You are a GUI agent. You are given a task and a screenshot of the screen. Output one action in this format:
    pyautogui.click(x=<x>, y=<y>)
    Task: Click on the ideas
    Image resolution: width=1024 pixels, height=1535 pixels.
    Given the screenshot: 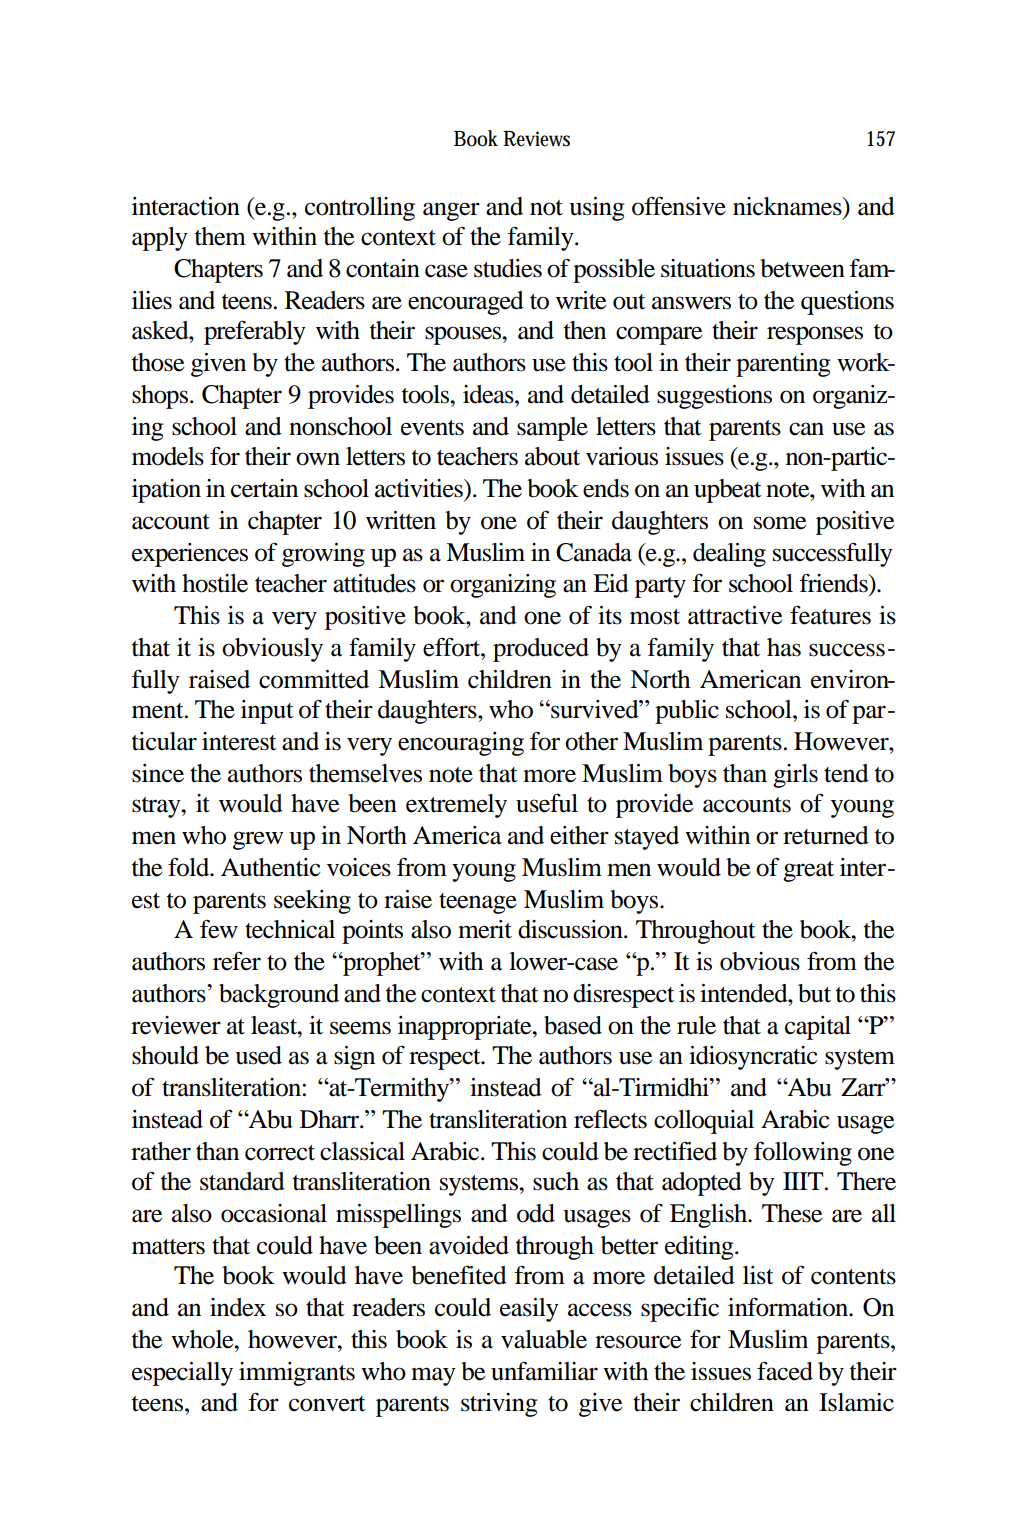 What is the action you would take?
    pyautogui.click(x=489, y=394)
